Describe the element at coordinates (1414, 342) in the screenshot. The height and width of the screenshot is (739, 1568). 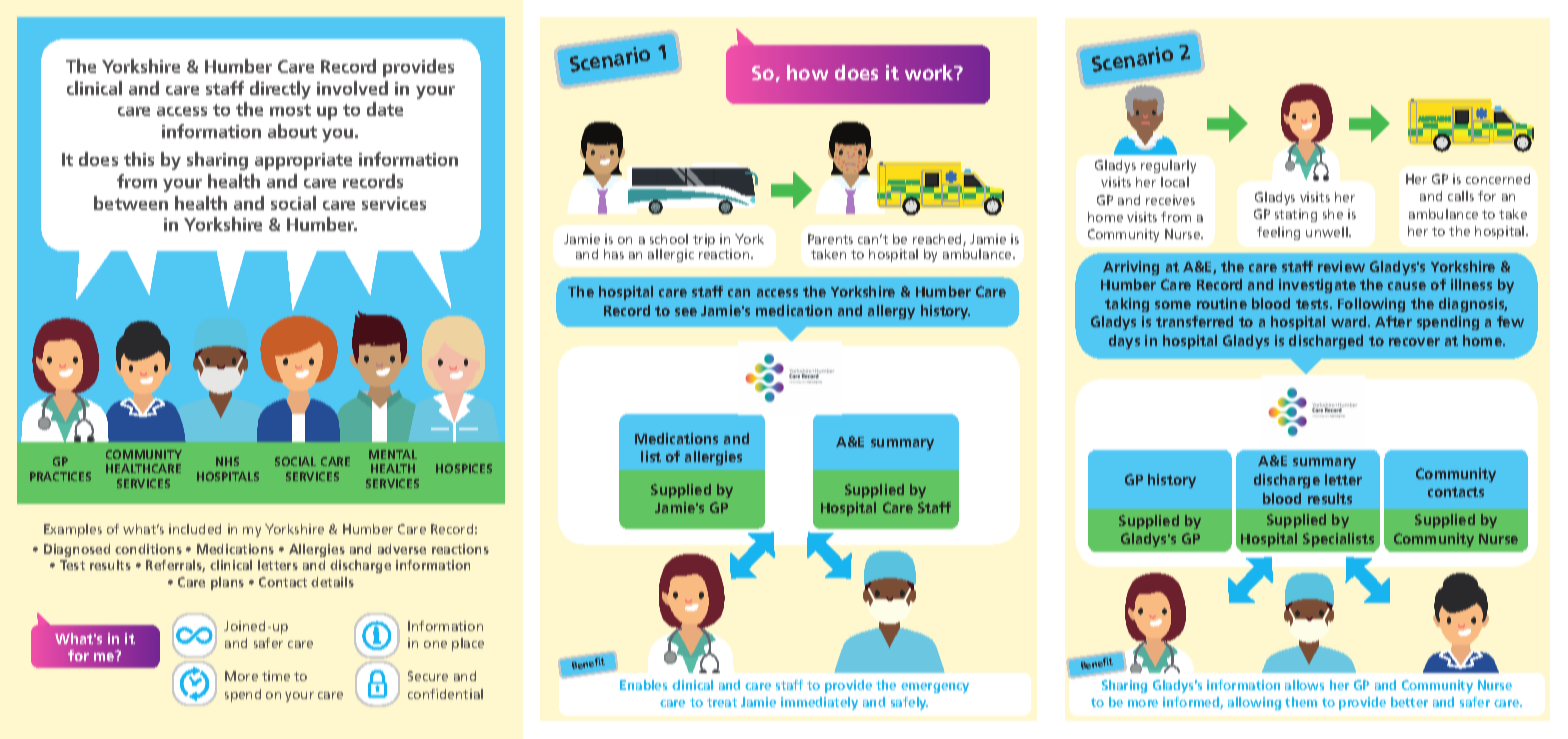
I see `recover` at that location.
